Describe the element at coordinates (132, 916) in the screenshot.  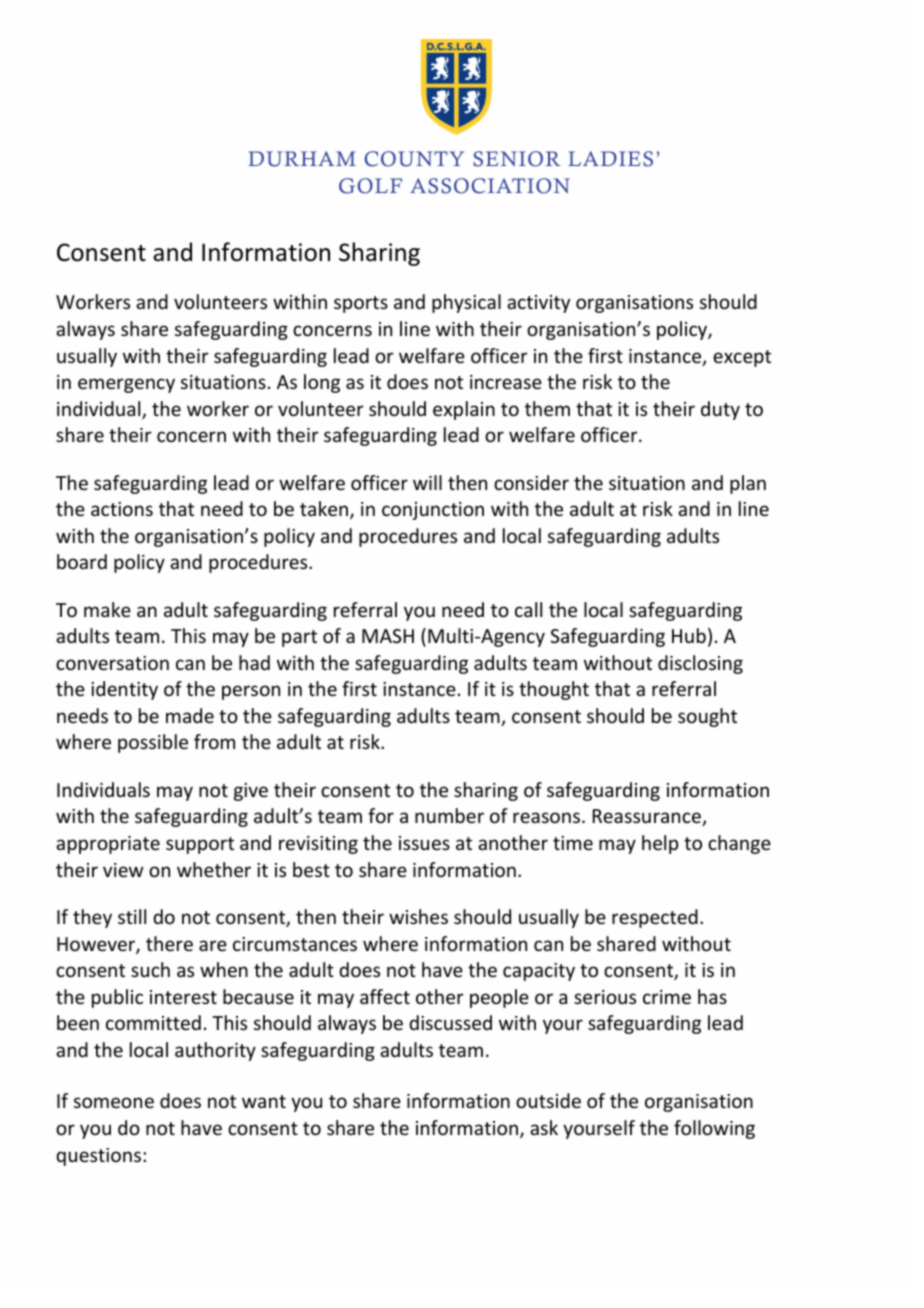
I see `still` at that location.
